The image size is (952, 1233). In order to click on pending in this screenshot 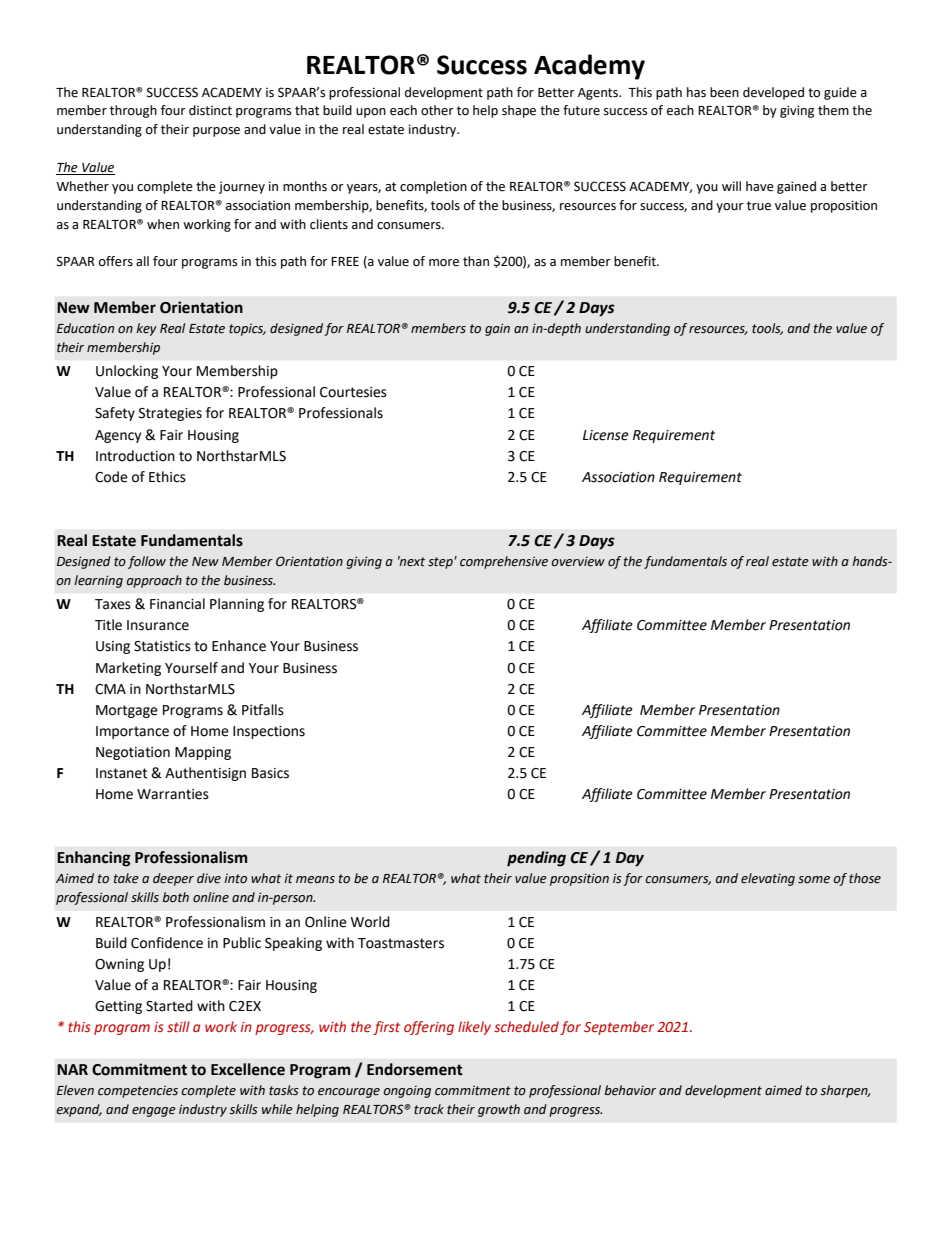, I will do `click(536, 859)`.
